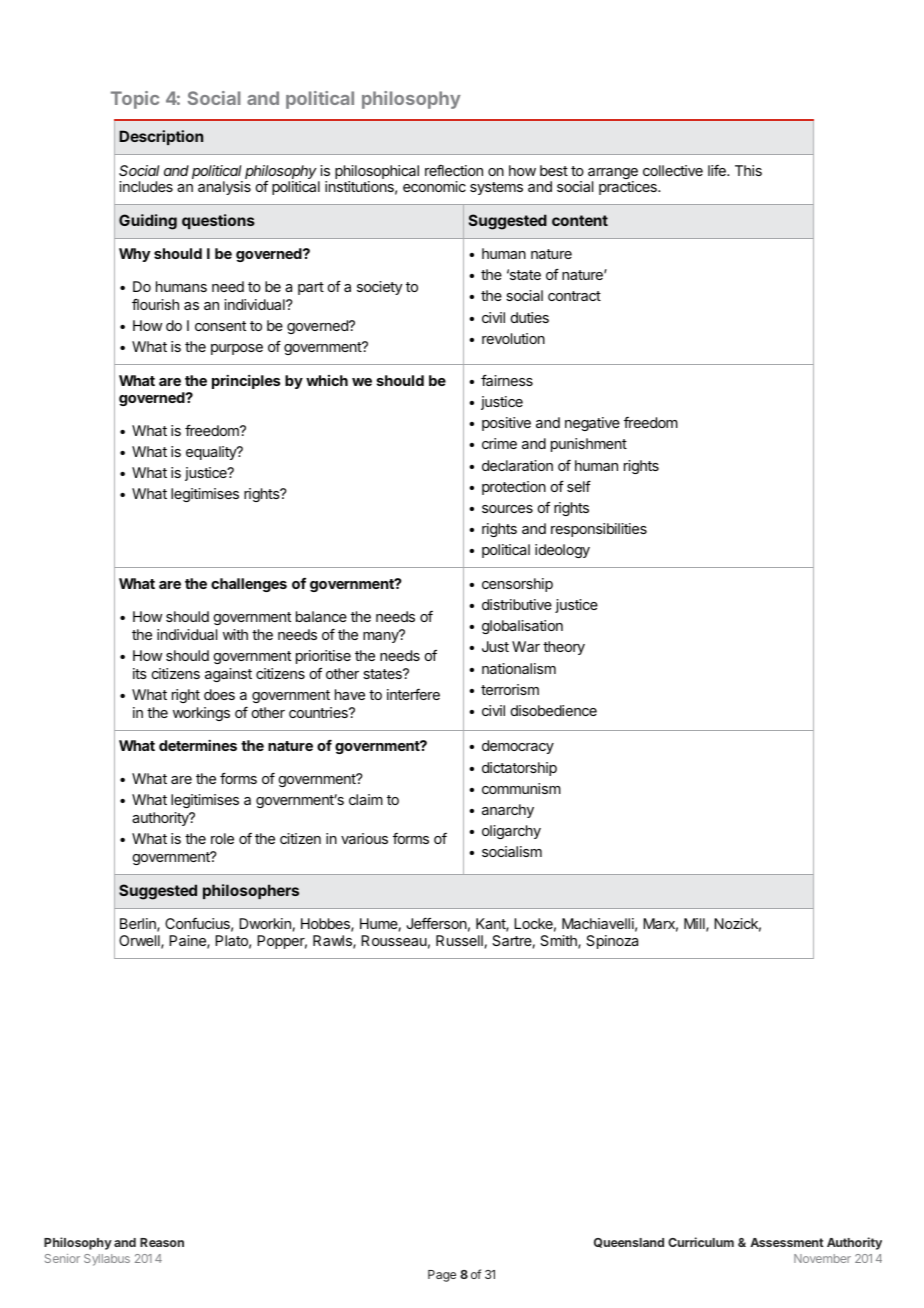  I want to click on reflection, so click(454, 170).
